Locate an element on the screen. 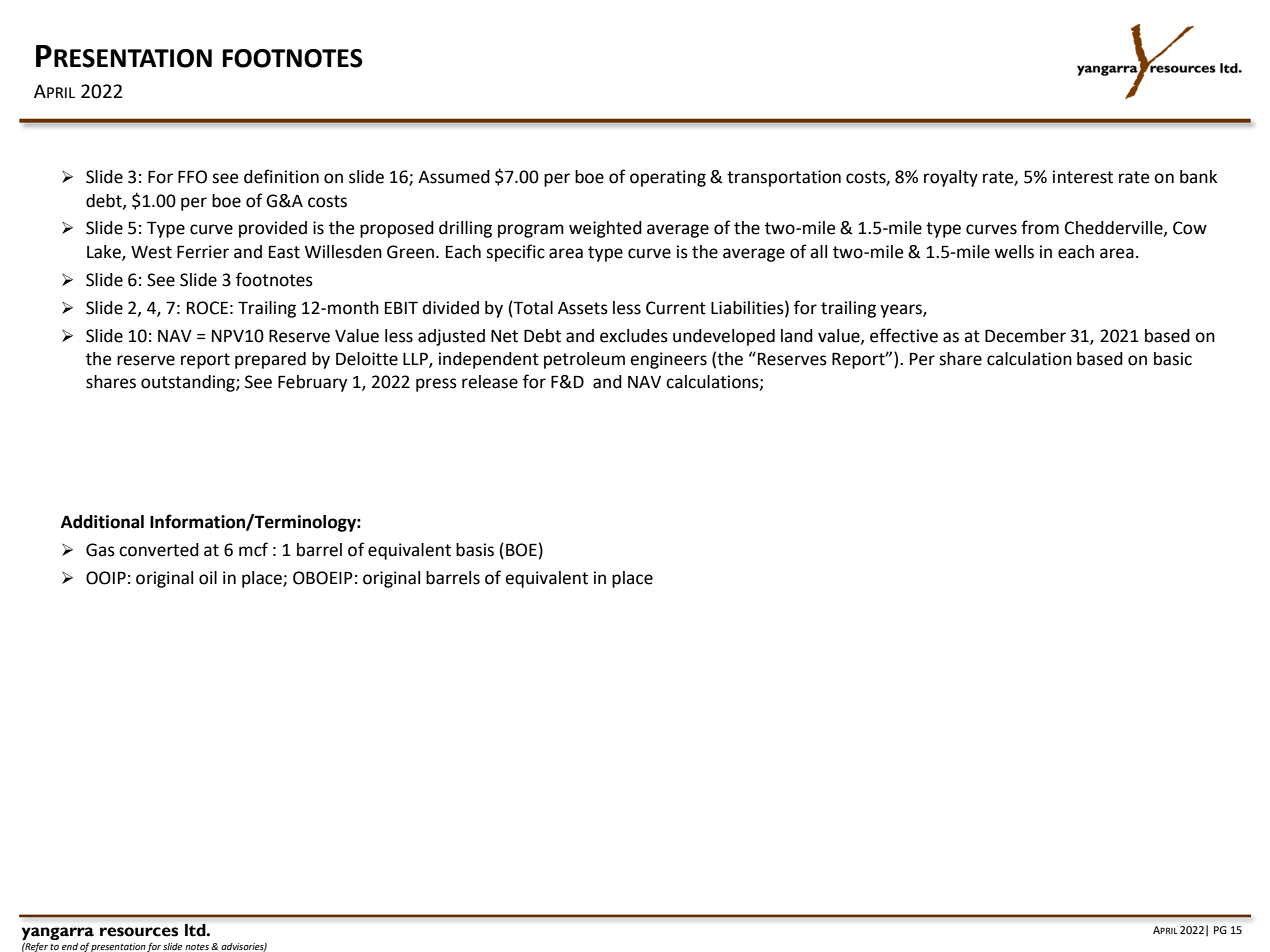  mcf is located at coordinates (253, 549).
